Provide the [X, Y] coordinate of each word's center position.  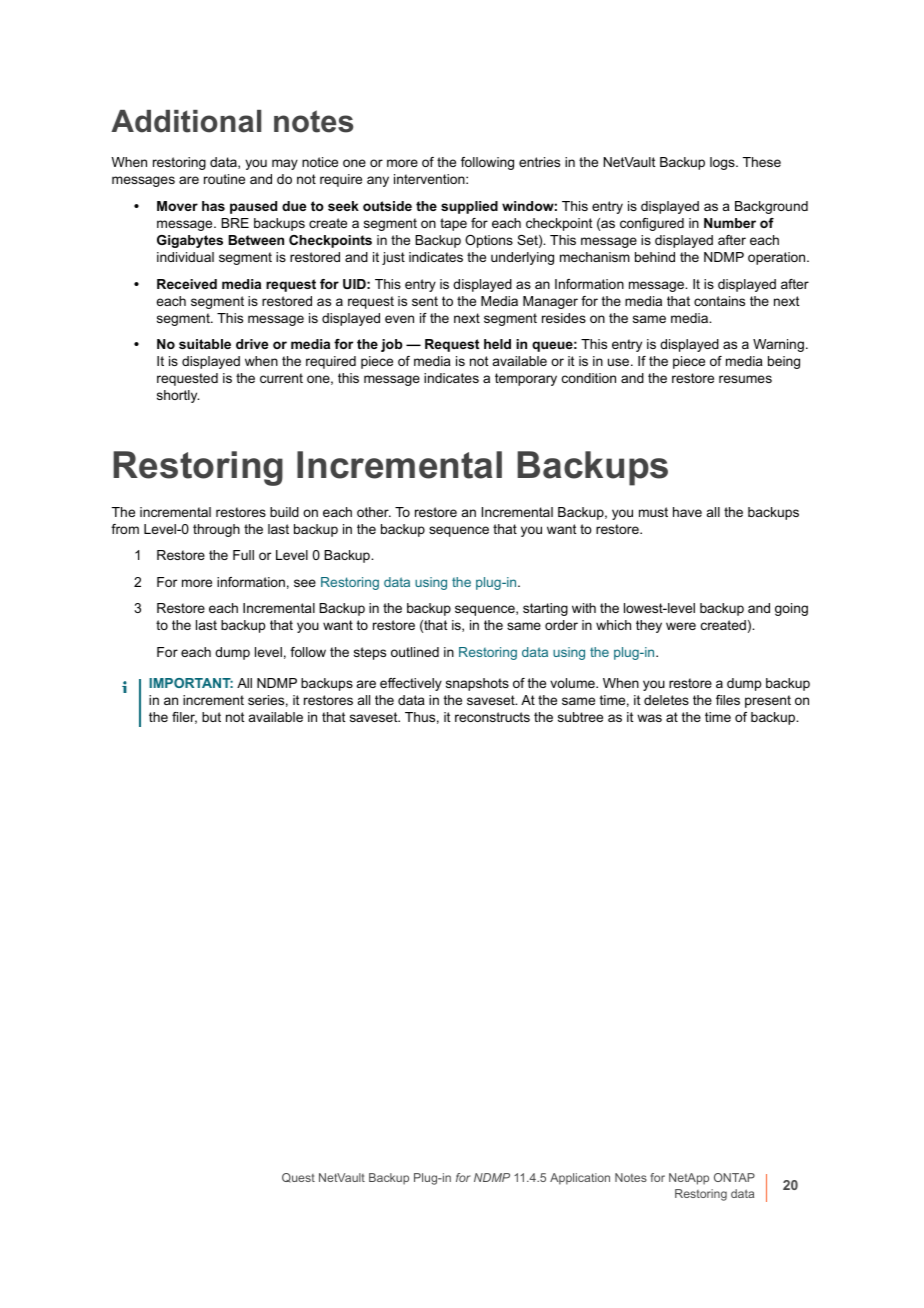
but [211, 717]
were [681, 626]
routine [224, 179]
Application [580, 1179]
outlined [415, 652]
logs [723, 163]
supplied [469, 207]
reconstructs [492, 717]
